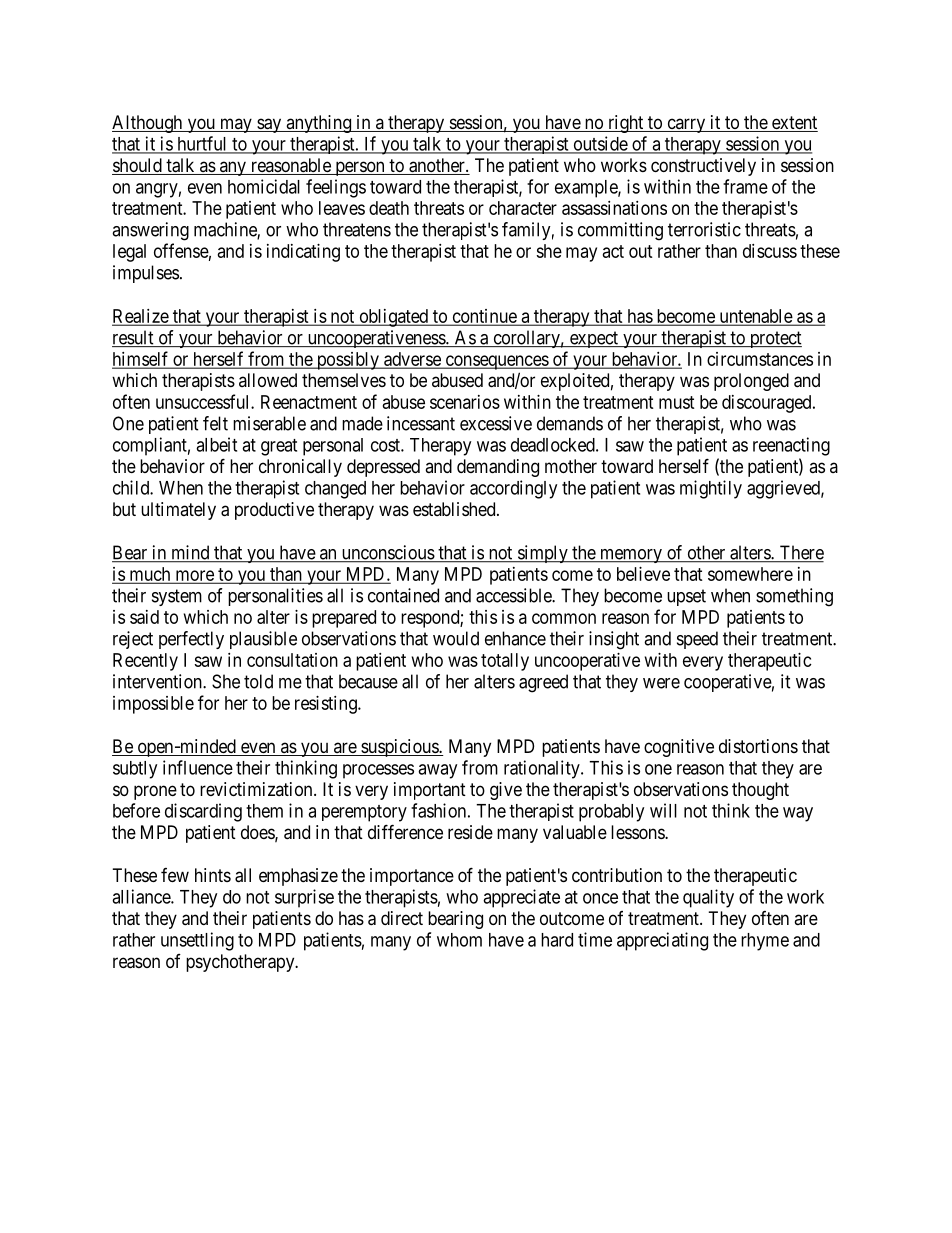  What do you see at coordinates (178, 511) in the document?
I see `ultimately` at bounding box center [178, 511].
